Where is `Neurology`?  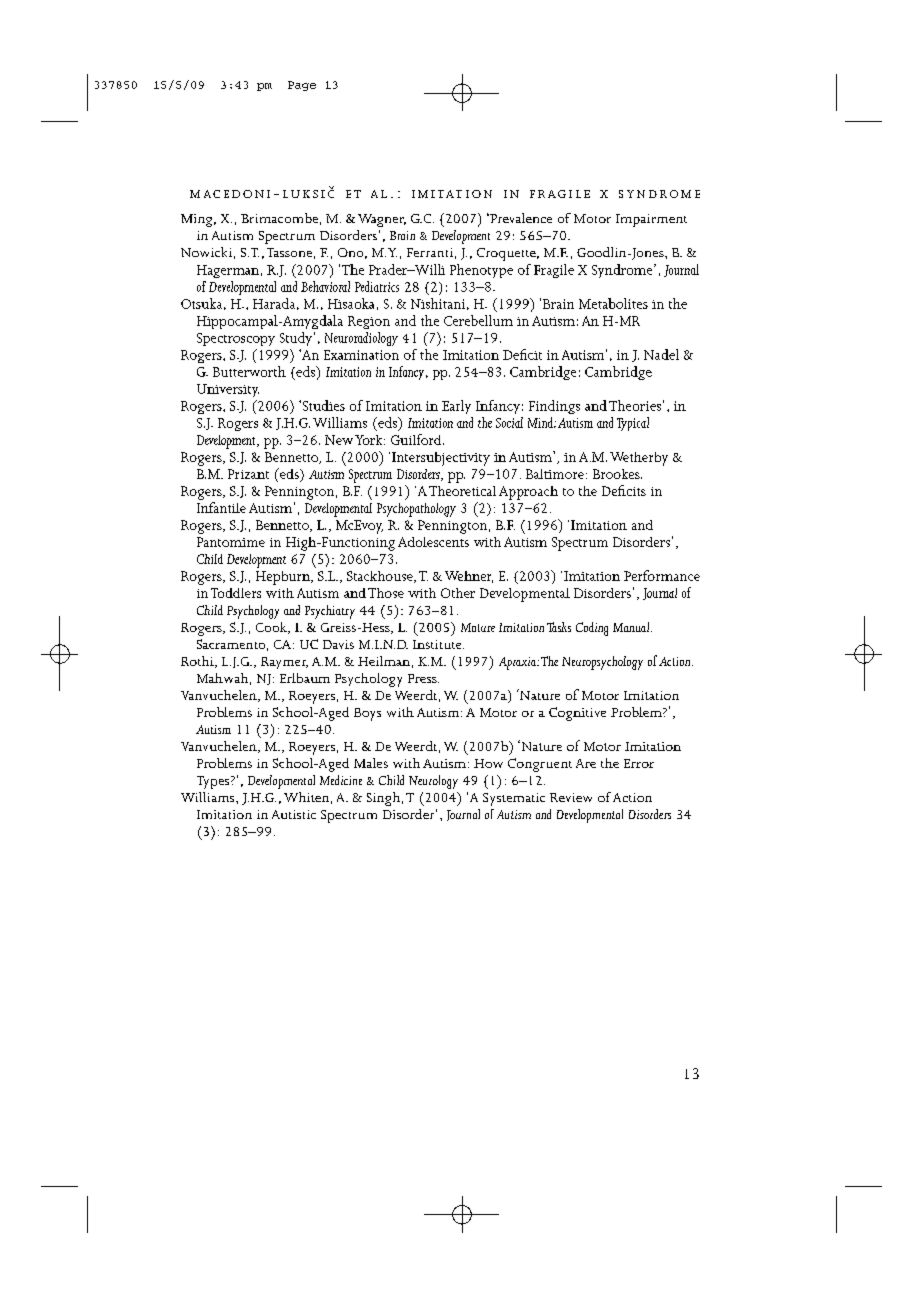
Neurology is located at coordinates (433, 782).
